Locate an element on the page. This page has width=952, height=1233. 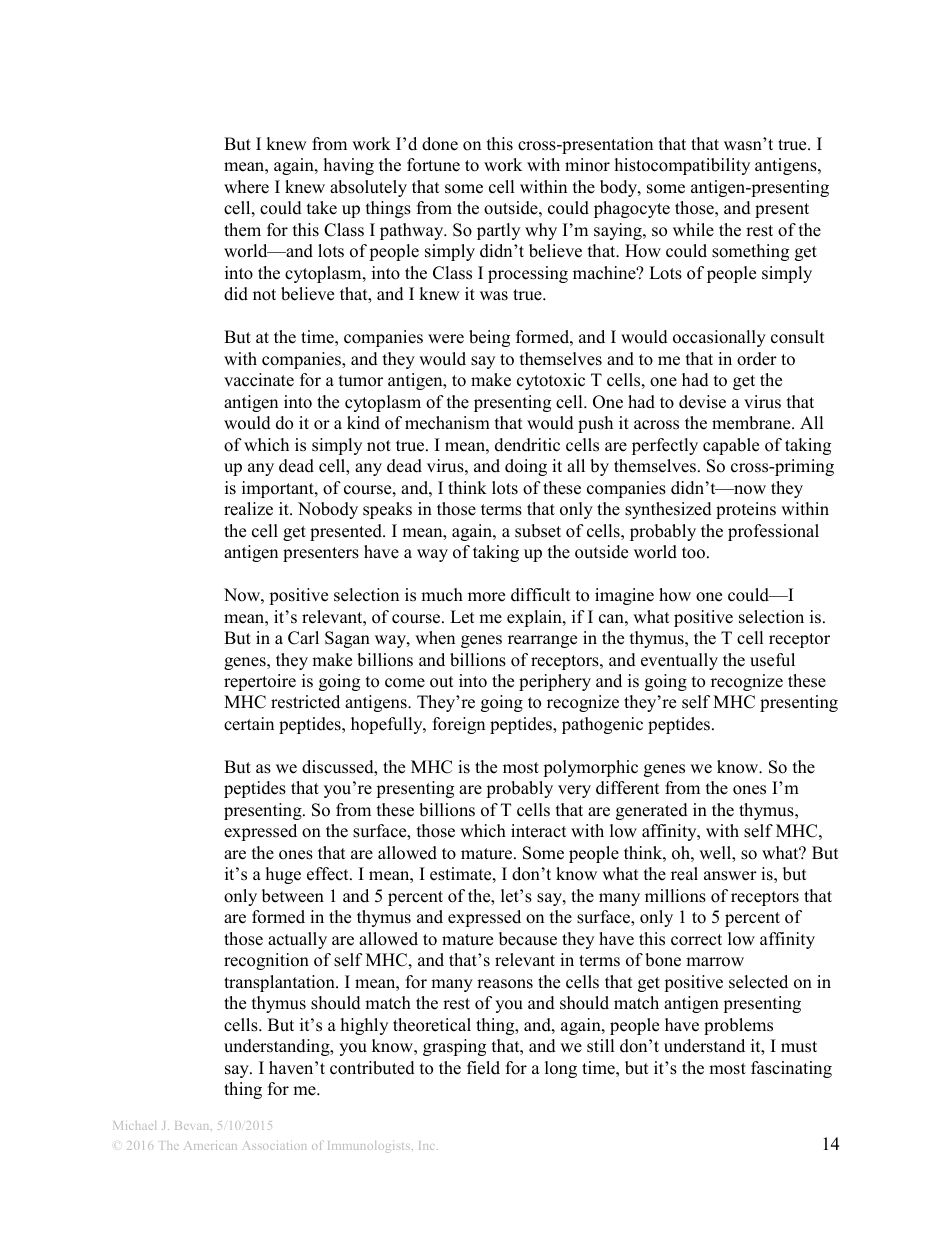
Bevan is located at coordinates (193, 1125).
